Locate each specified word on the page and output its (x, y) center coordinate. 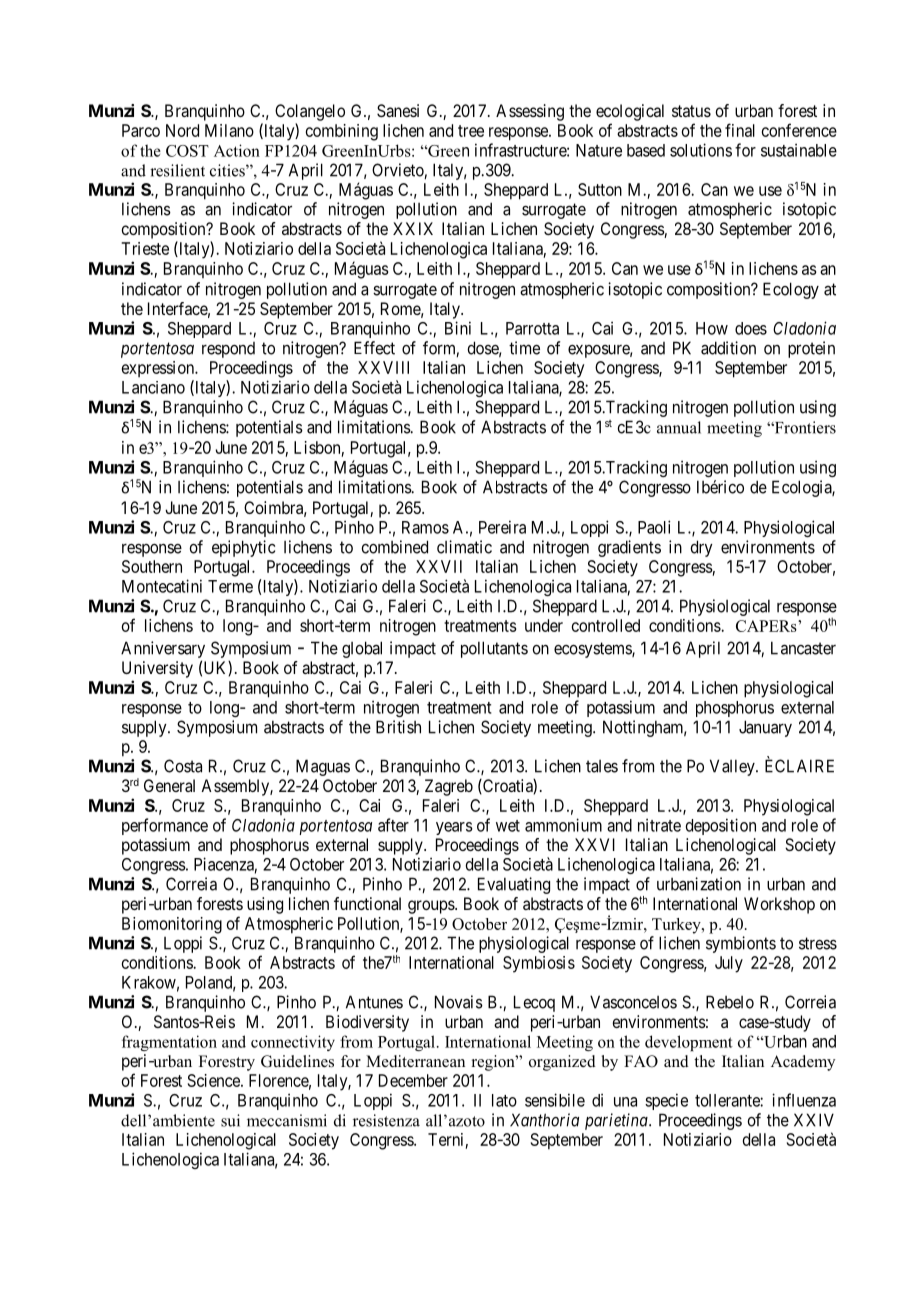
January (765, 728)
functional (367, 903)
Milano (229, 130)
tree (471, 131)
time (524, 348)
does (751, 328)
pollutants (494, 649)
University (157, 669)
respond (228, 350)
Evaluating (514, 885)
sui (230, 1120)
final (740, 130)
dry (701, 548)
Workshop (779, 905)
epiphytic (243, 548)
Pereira (502, 527)
